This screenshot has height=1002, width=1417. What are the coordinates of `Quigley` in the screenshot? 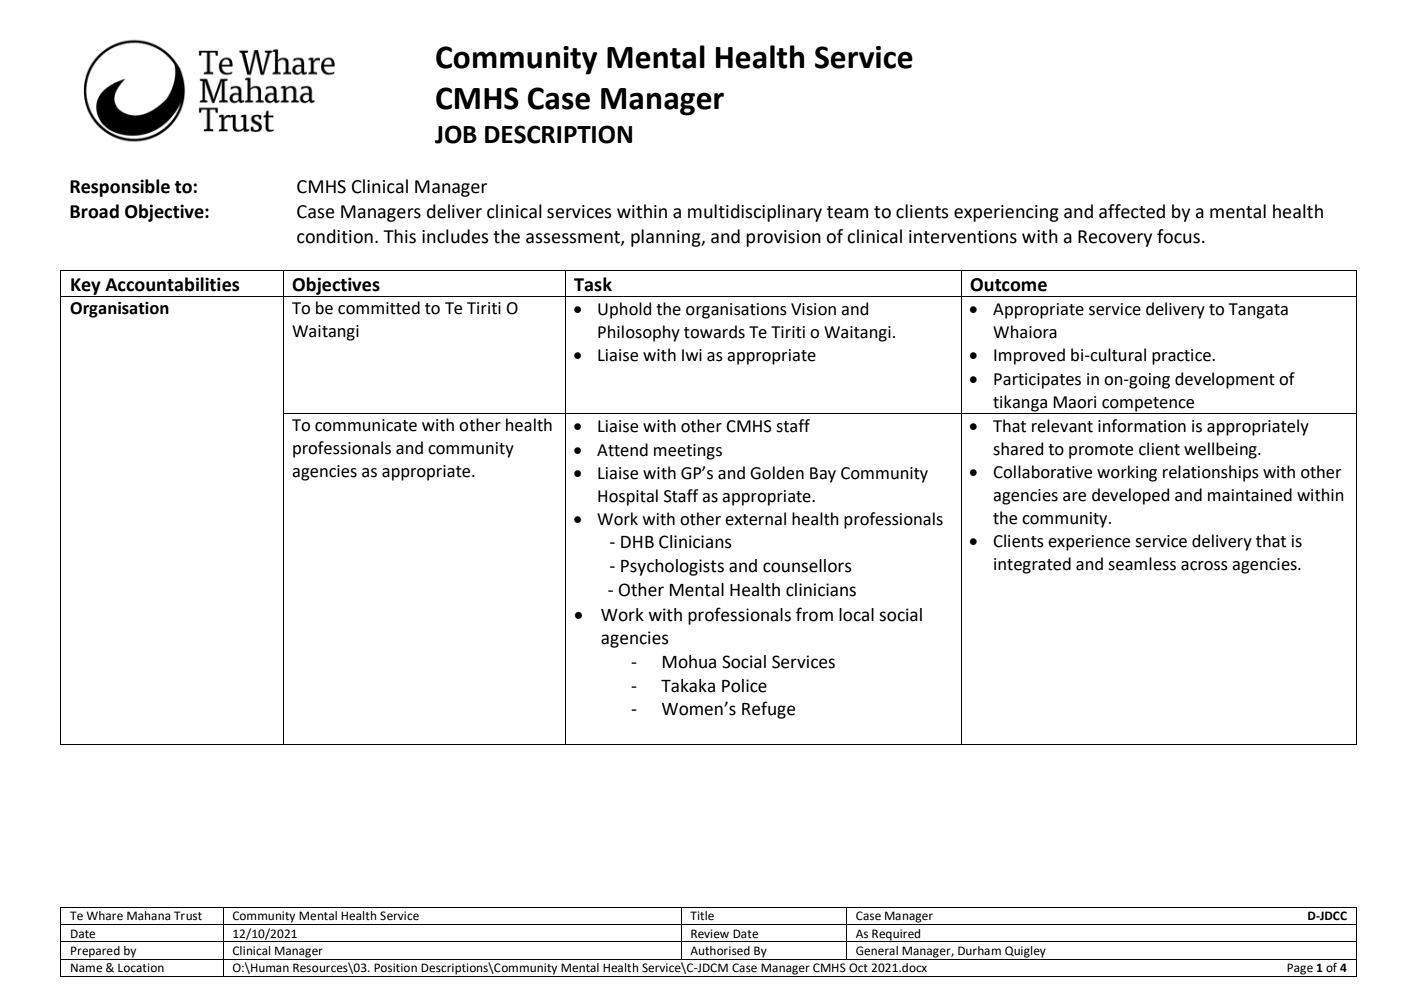 It's located at (1025, 953).
